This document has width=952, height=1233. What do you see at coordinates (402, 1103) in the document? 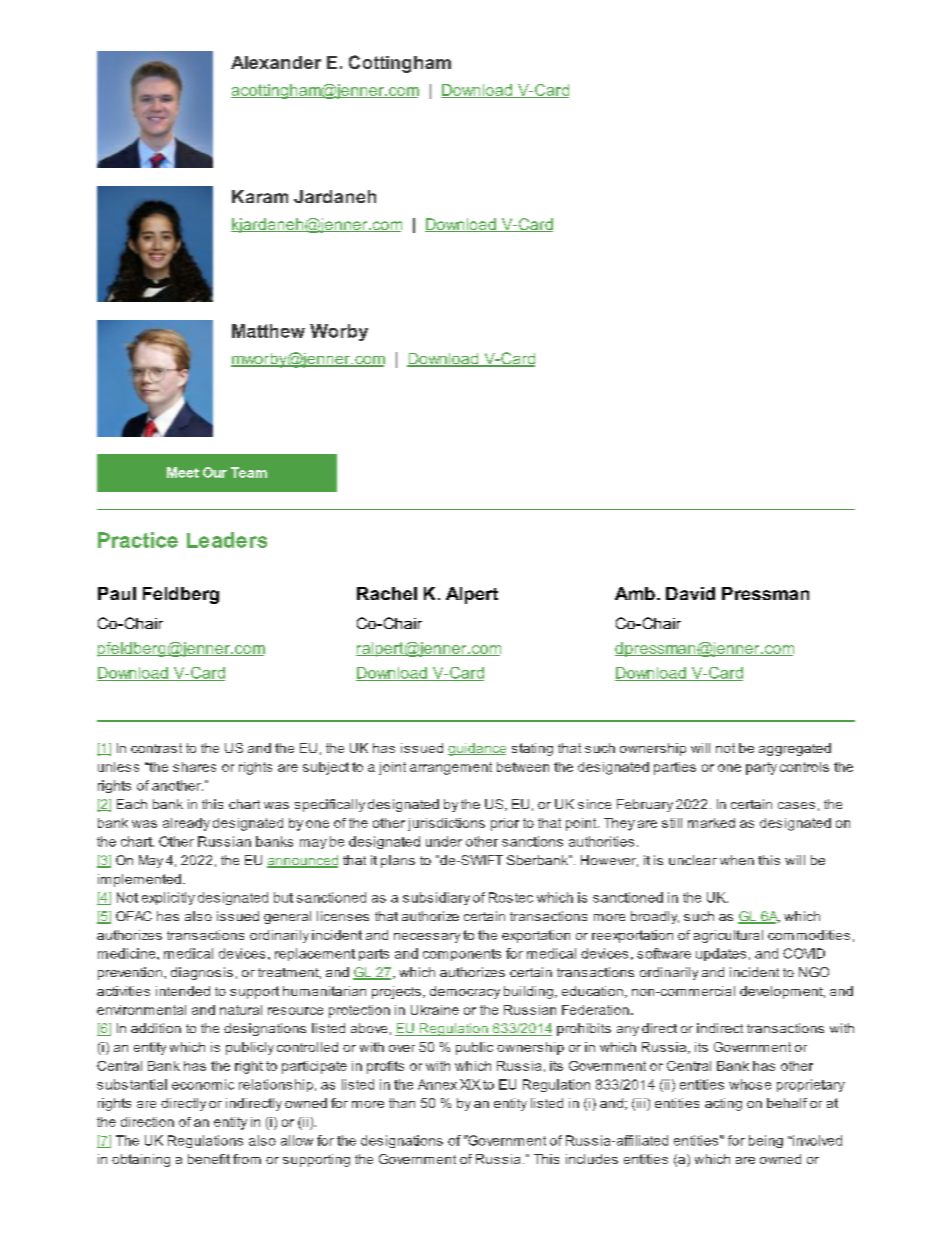
I see `than` at bounding box center [402, 1103].
